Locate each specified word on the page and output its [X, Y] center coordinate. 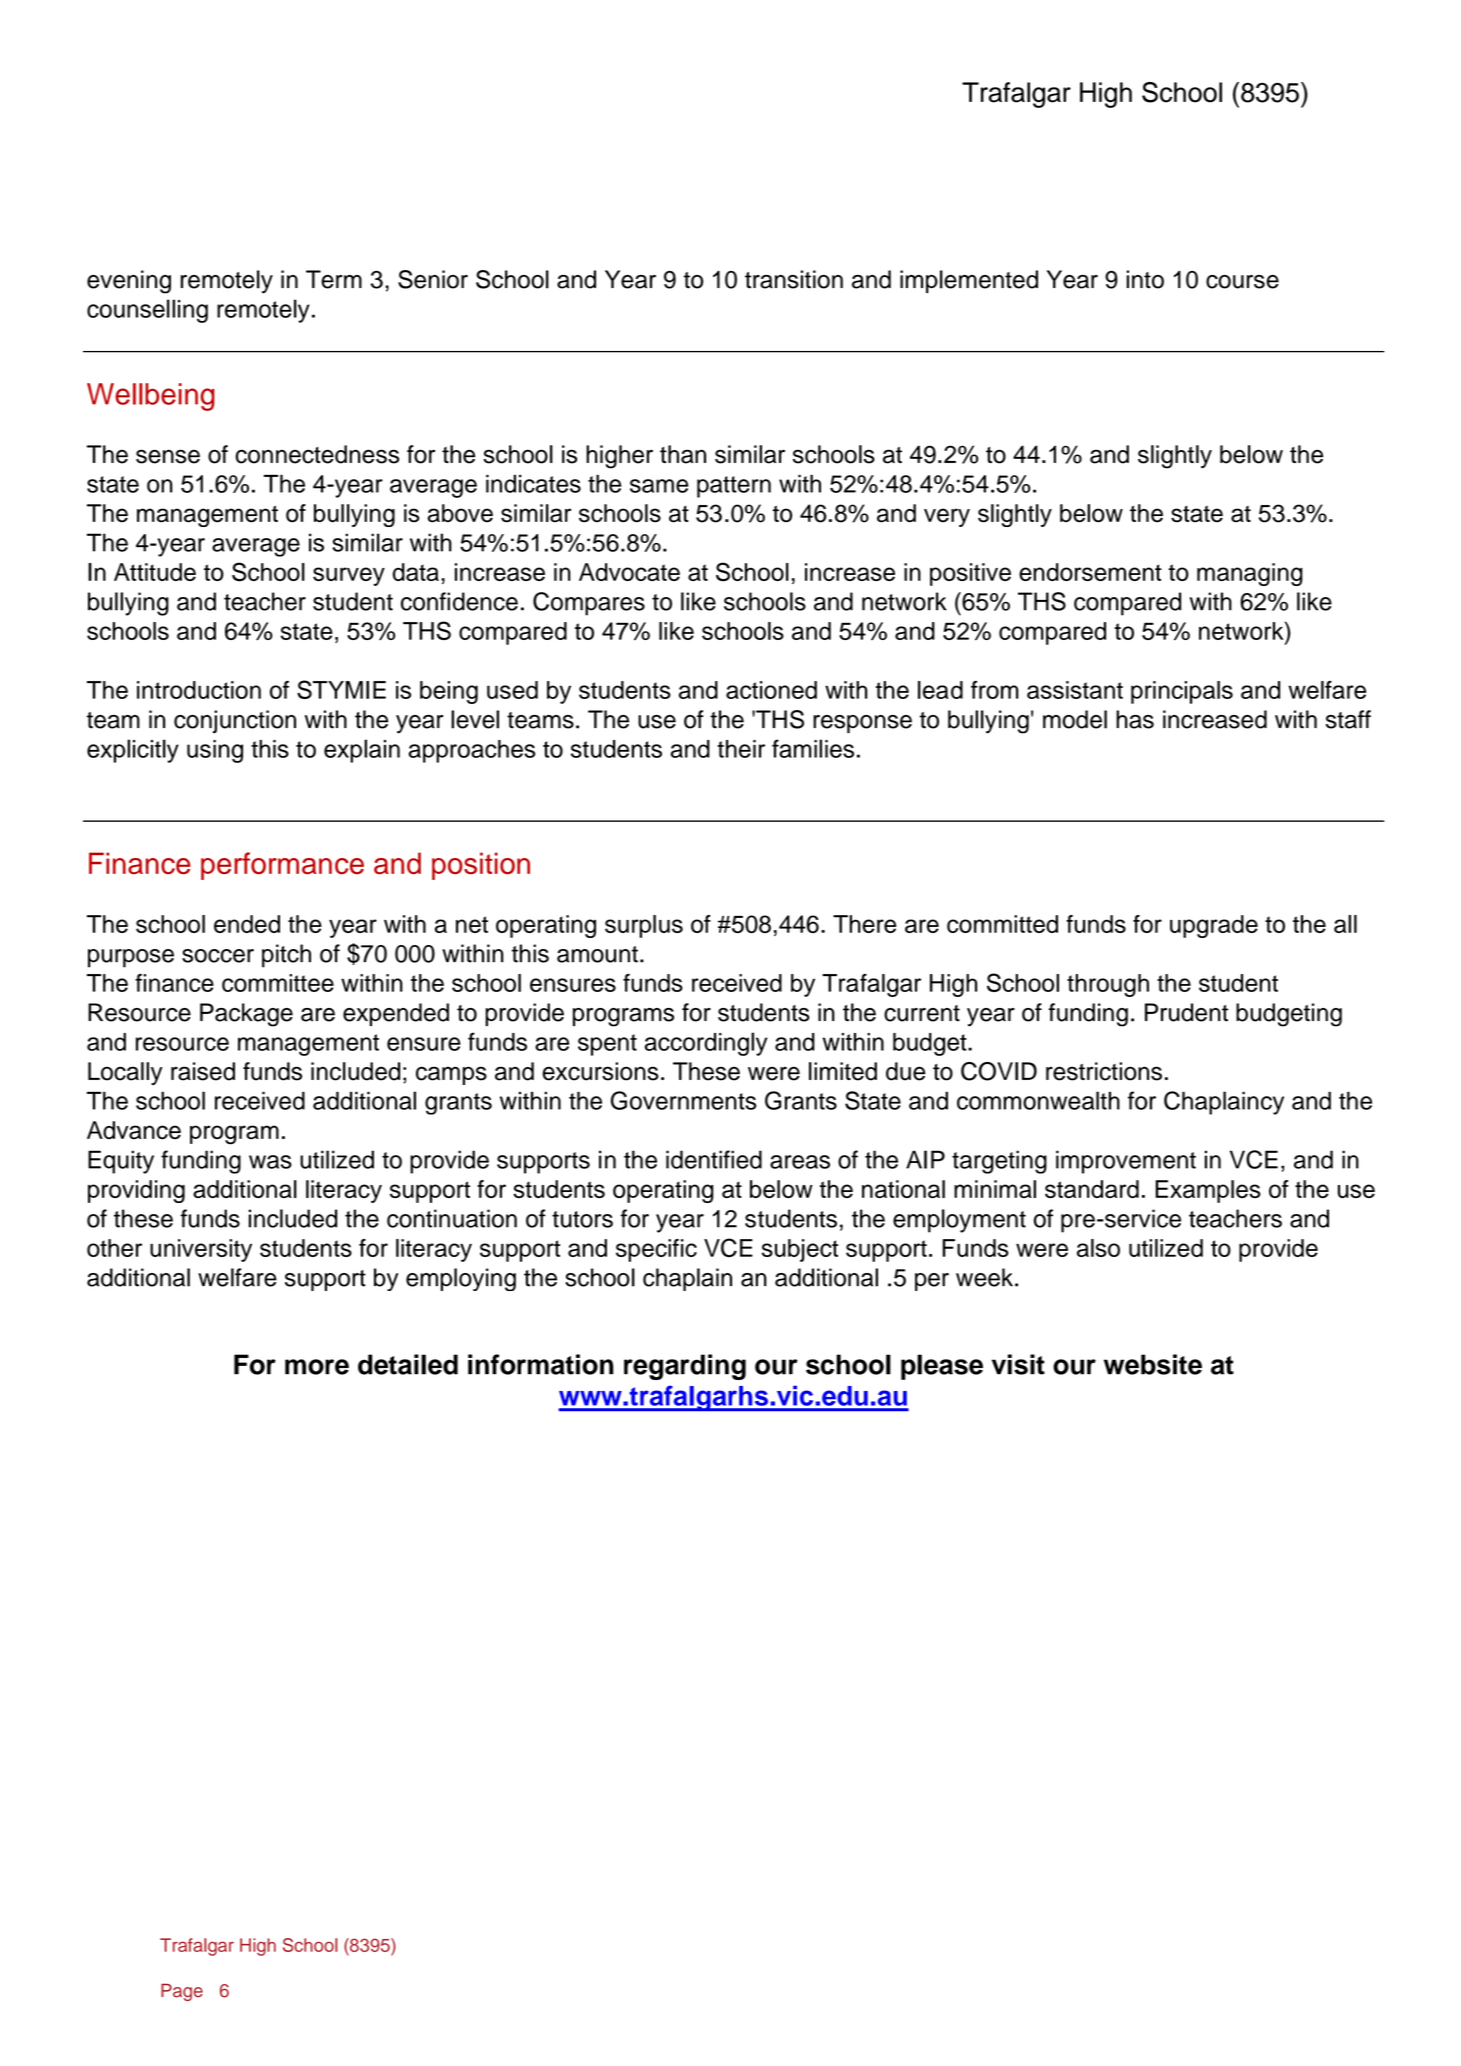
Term [334, 279]
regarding [685, 1367]
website [1153, 1364]
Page [182, 1992]
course [1242, 282]
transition [794, 279]
